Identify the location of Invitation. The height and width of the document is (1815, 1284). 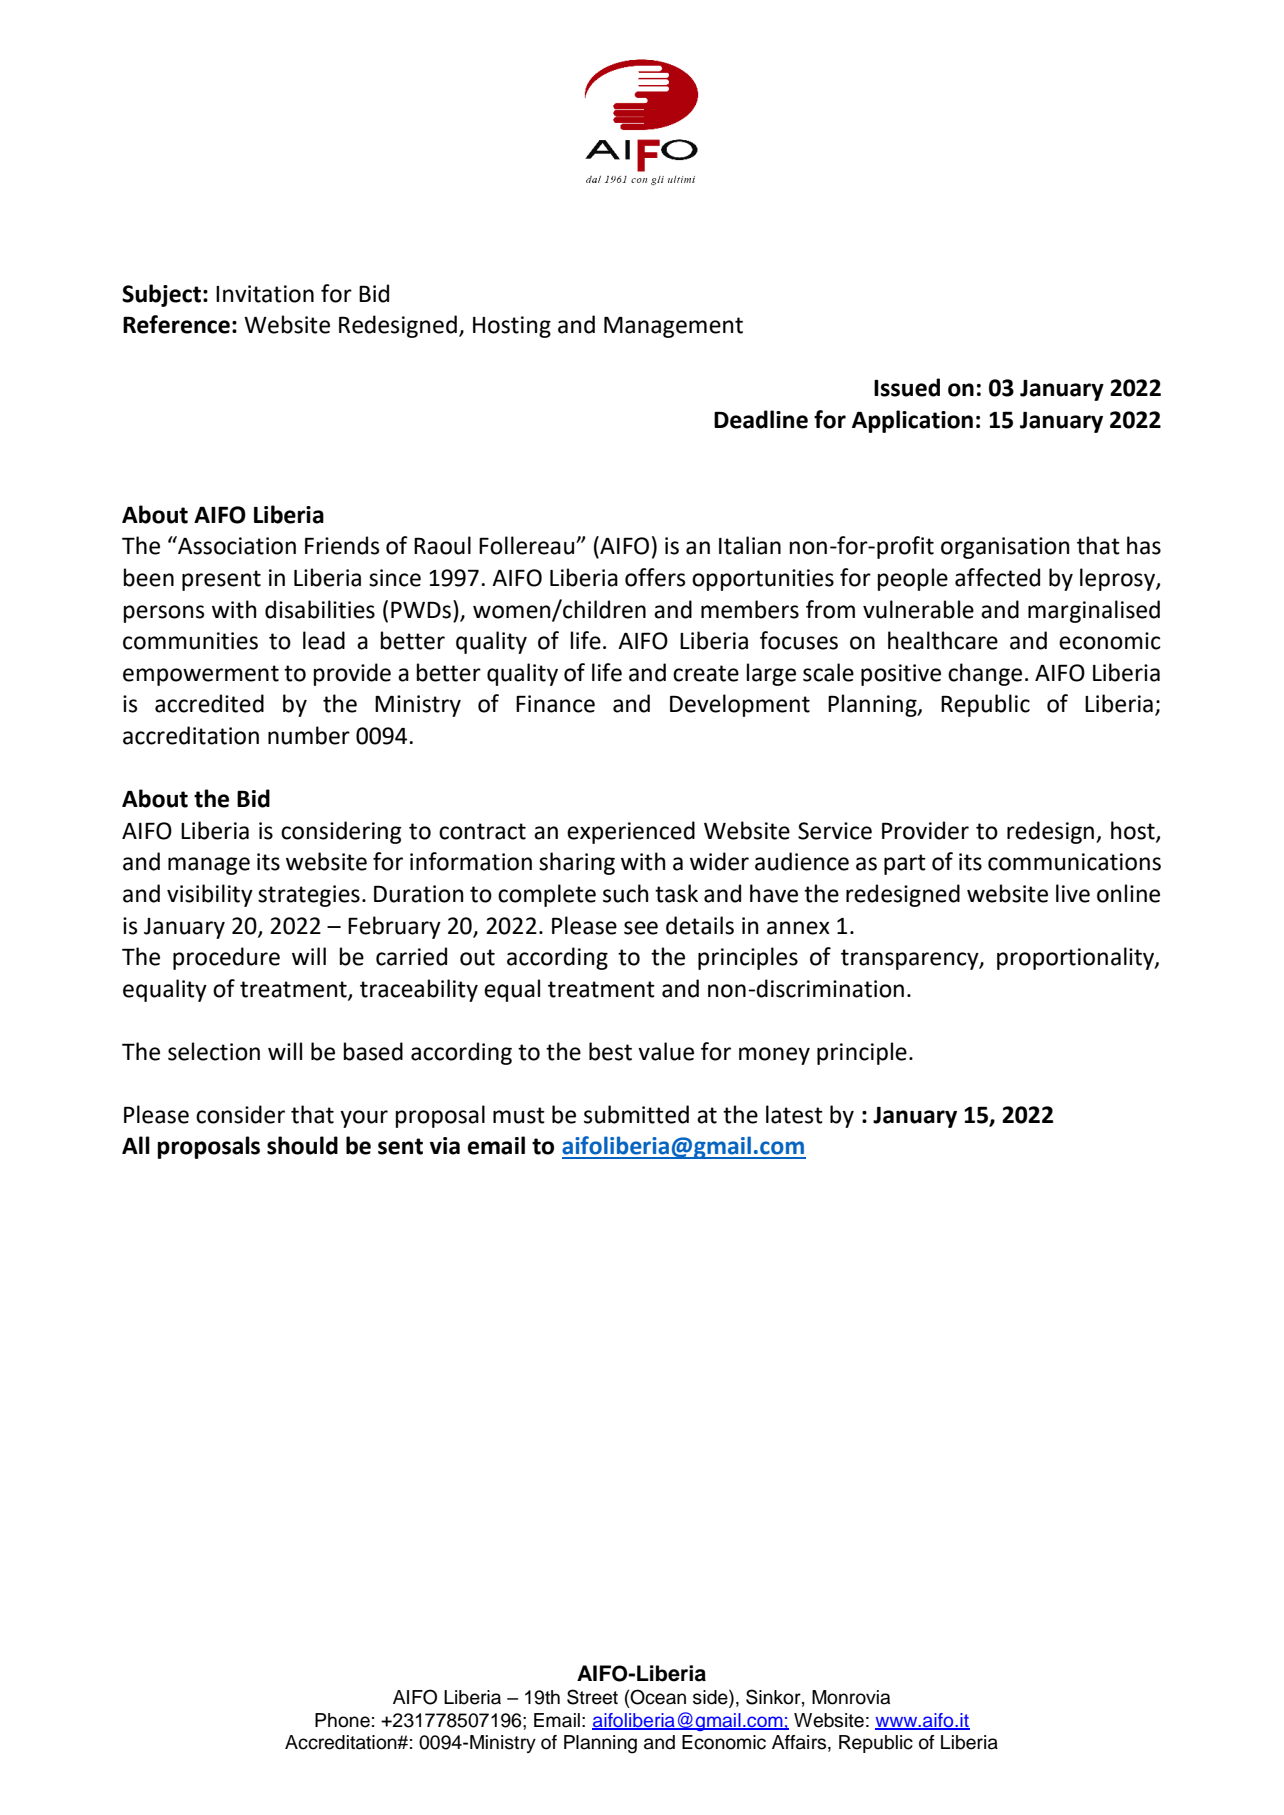
(265, 294).
